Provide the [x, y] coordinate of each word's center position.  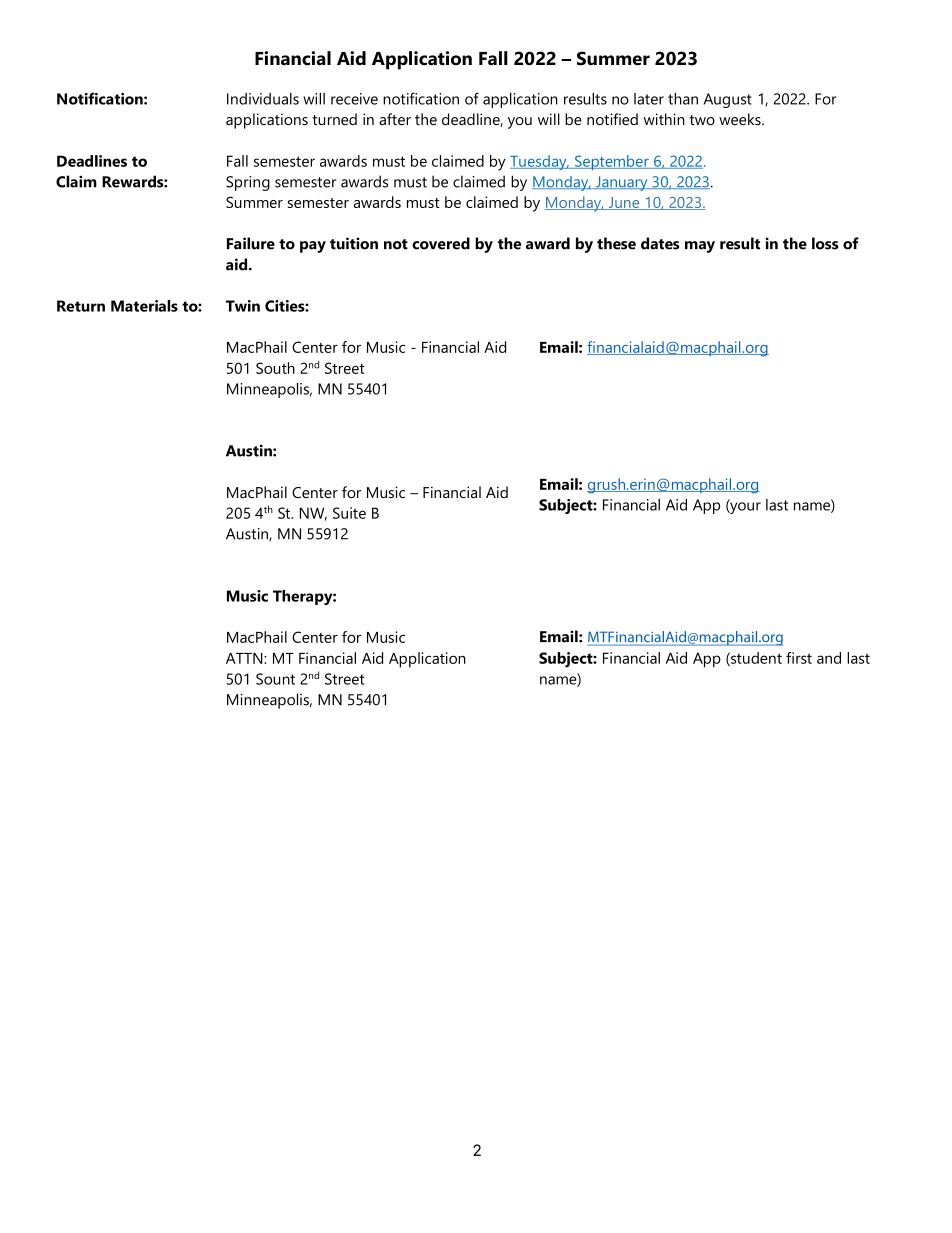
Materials [144, 306]
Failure [251, 243]
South [275, 368]
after [395, 119]
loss [825, 243]
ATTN [245, 658]
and [829, 658]
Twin [243, 306]
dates [660, 243]
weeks [741, 119]
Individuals [263, 99]
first [799, 658]
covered [441, 243]
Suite [349, 513]
